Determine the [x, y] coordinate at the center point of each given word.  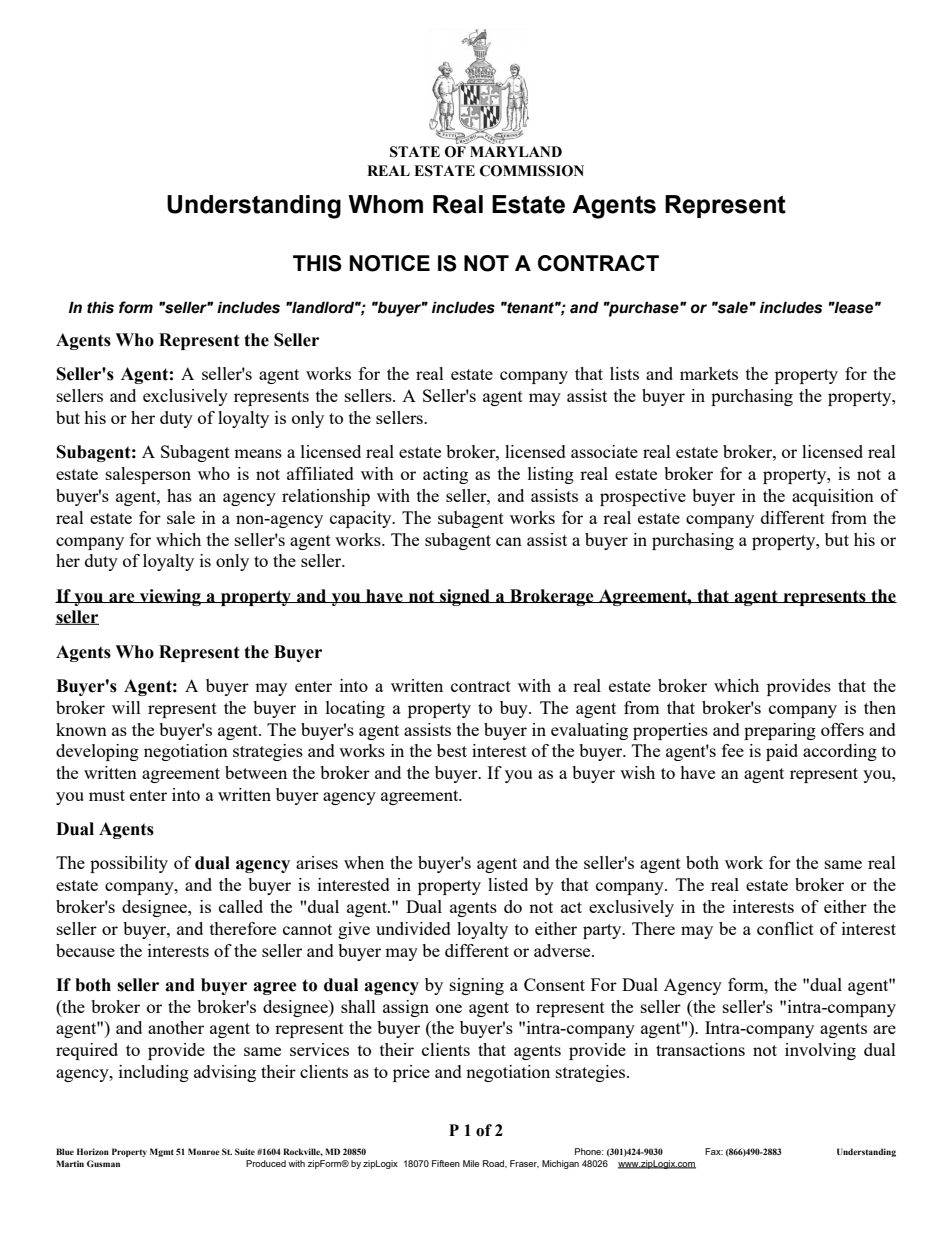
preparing [780, 731]
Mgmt [162, 1152]
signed [465, 597]
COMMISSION [532, 171]
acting [445, 475]
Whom [385, 204]
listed [508, 884]
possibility [129, 864]
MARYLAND [516, 151]
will [126, 707]
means [258, 453]
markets [709, 373]
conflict [785, 928]
